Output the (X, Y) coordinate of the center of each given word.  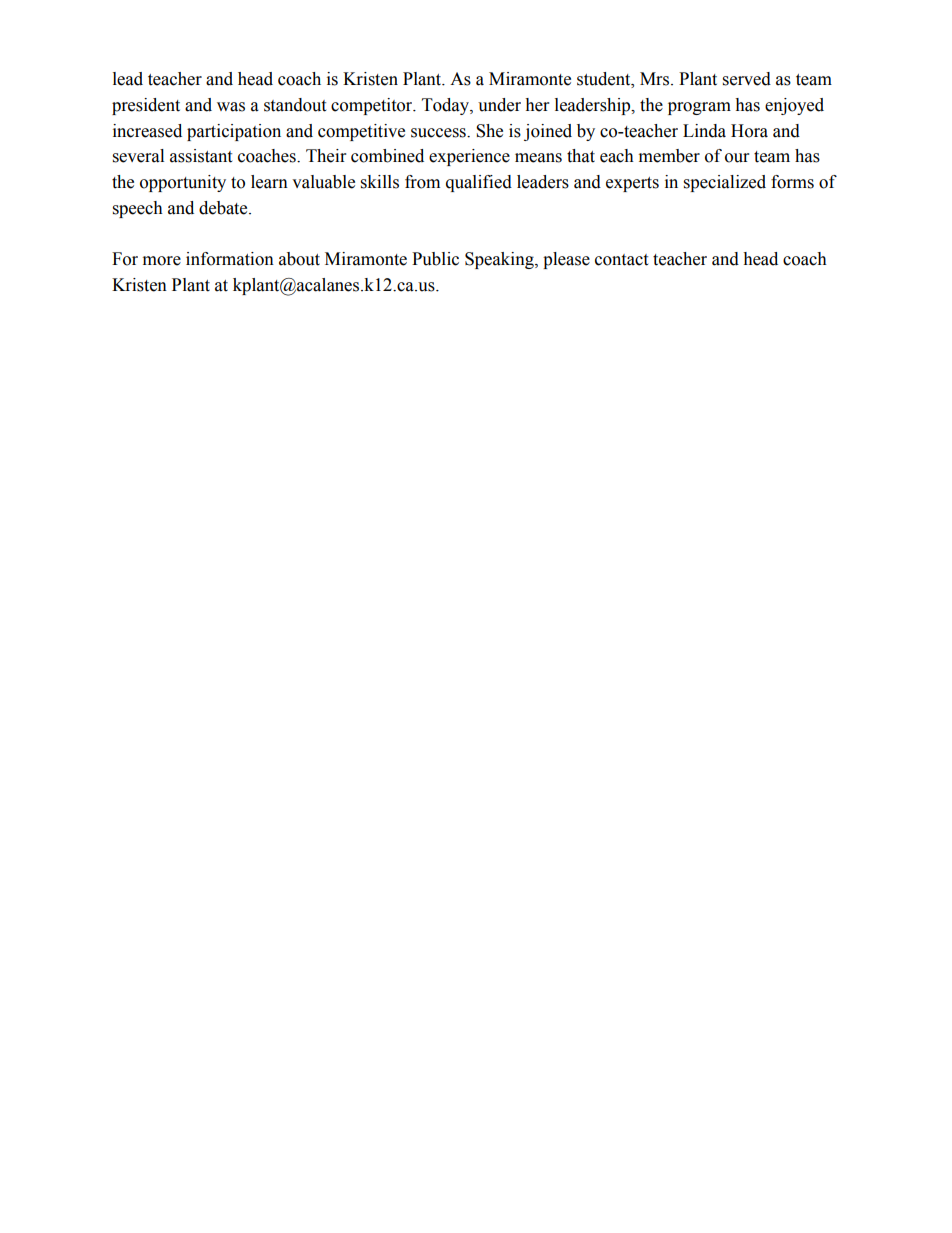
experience (469, 157)
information (230, 259)
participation (234, 132)
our (737, 158)
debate (224, 208)
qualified (479, 183)
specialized (725, 183)
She (489, 131)
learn (269, 182)
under (499, 105)
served (747, 79)
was (231, 107)
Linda (704, 131)
